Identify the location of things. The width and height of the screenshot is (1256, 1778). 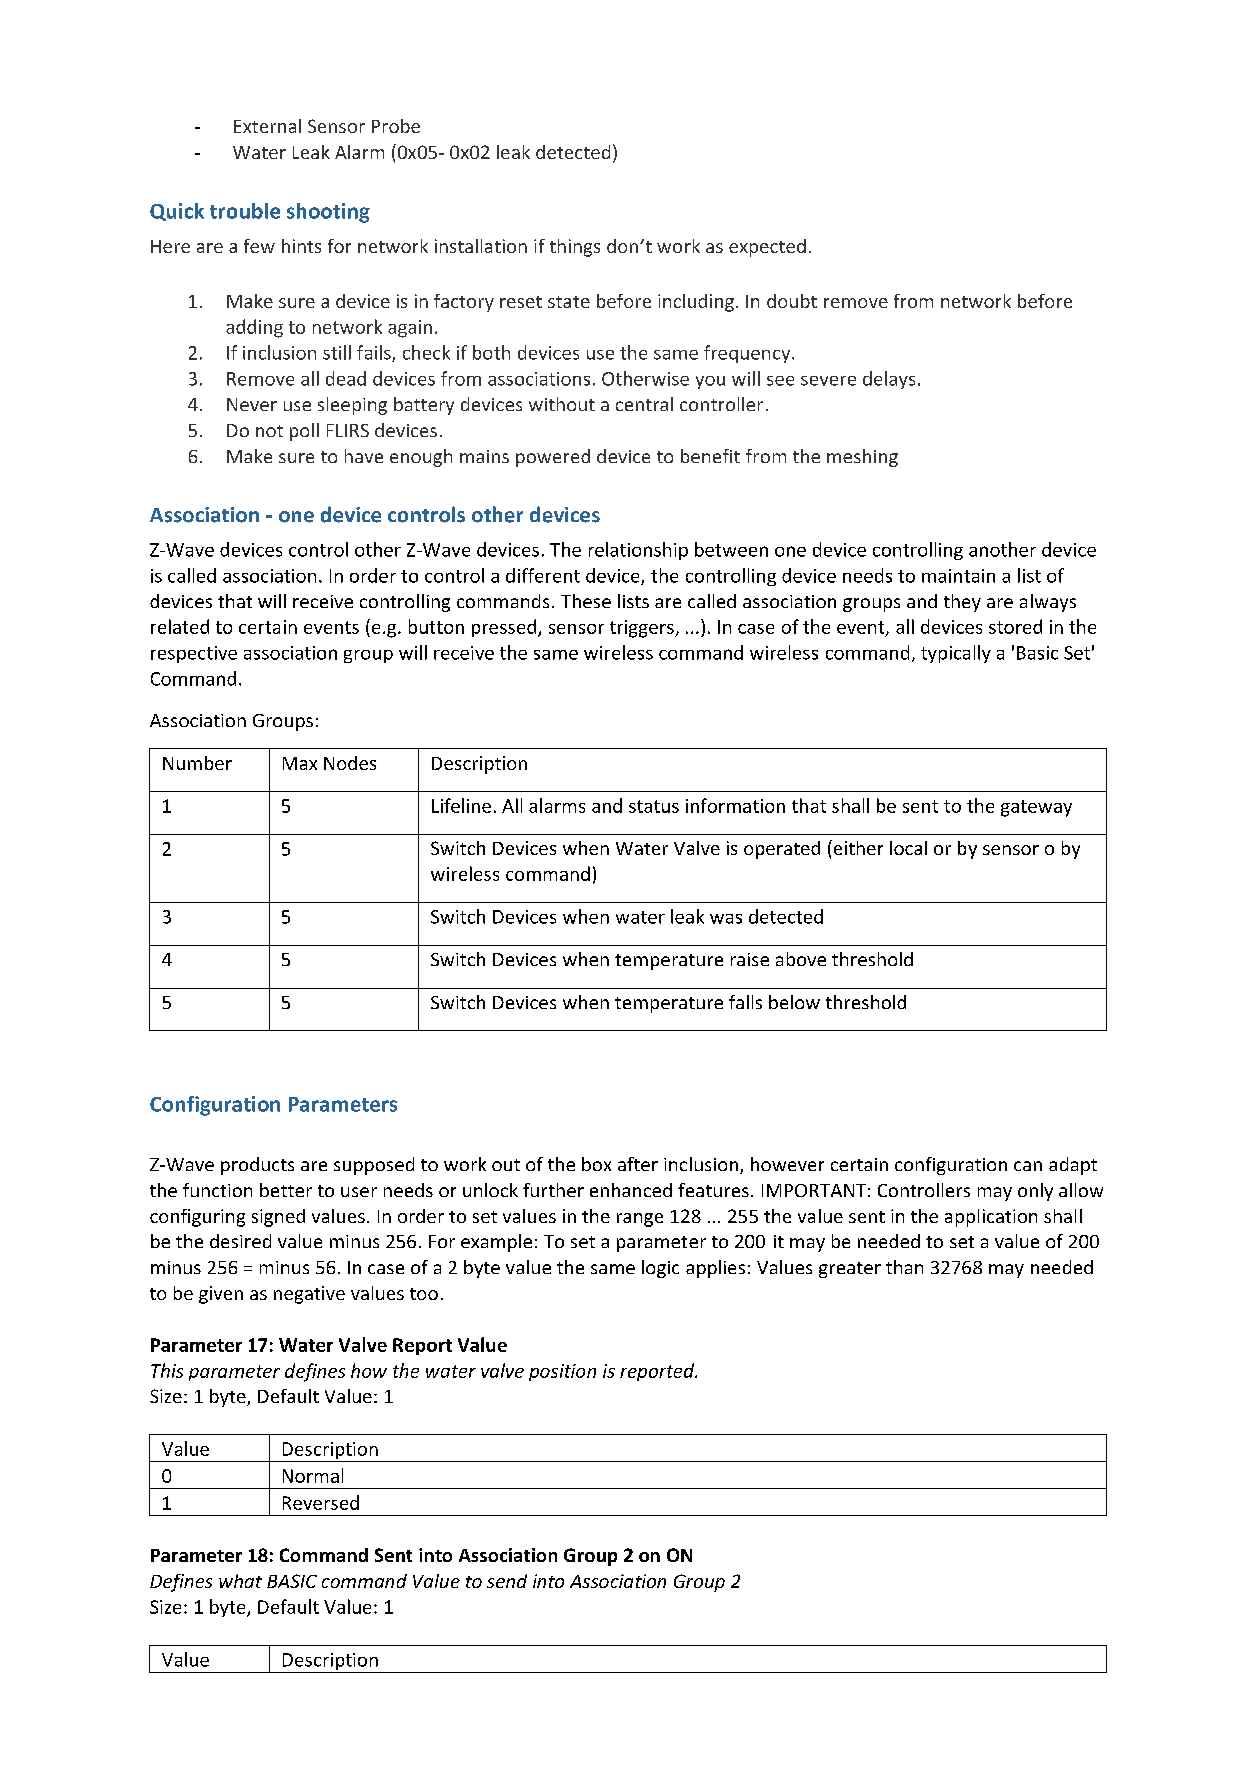
(575, 248).
